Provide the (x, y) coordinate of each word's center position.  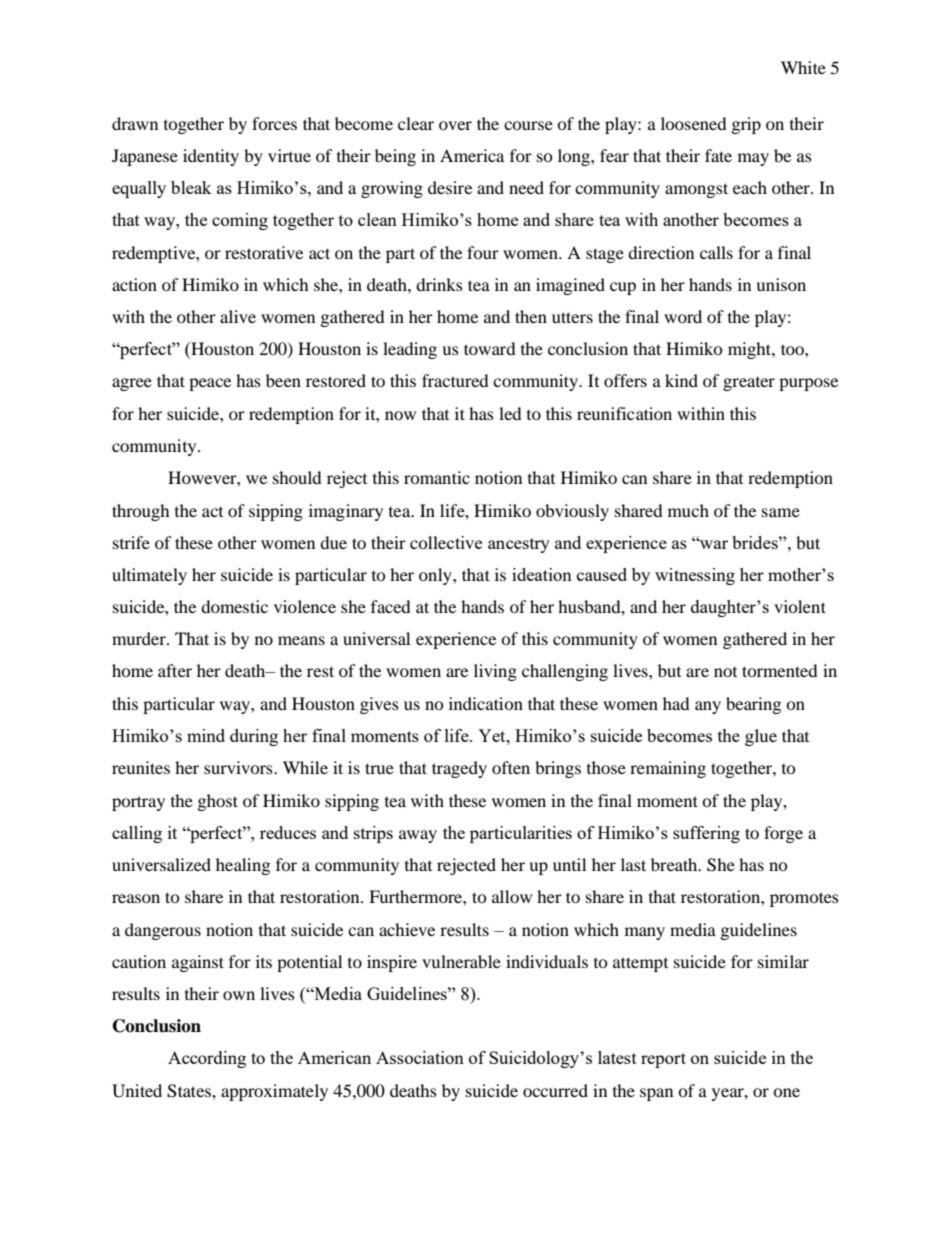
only (436, 576)
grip (746, 125)
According (207, 1059)
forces (274, 123)
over (455, 125)
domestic (234, 606)
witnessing (695, 576)
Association (420, 1057)
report (663, 1060)
